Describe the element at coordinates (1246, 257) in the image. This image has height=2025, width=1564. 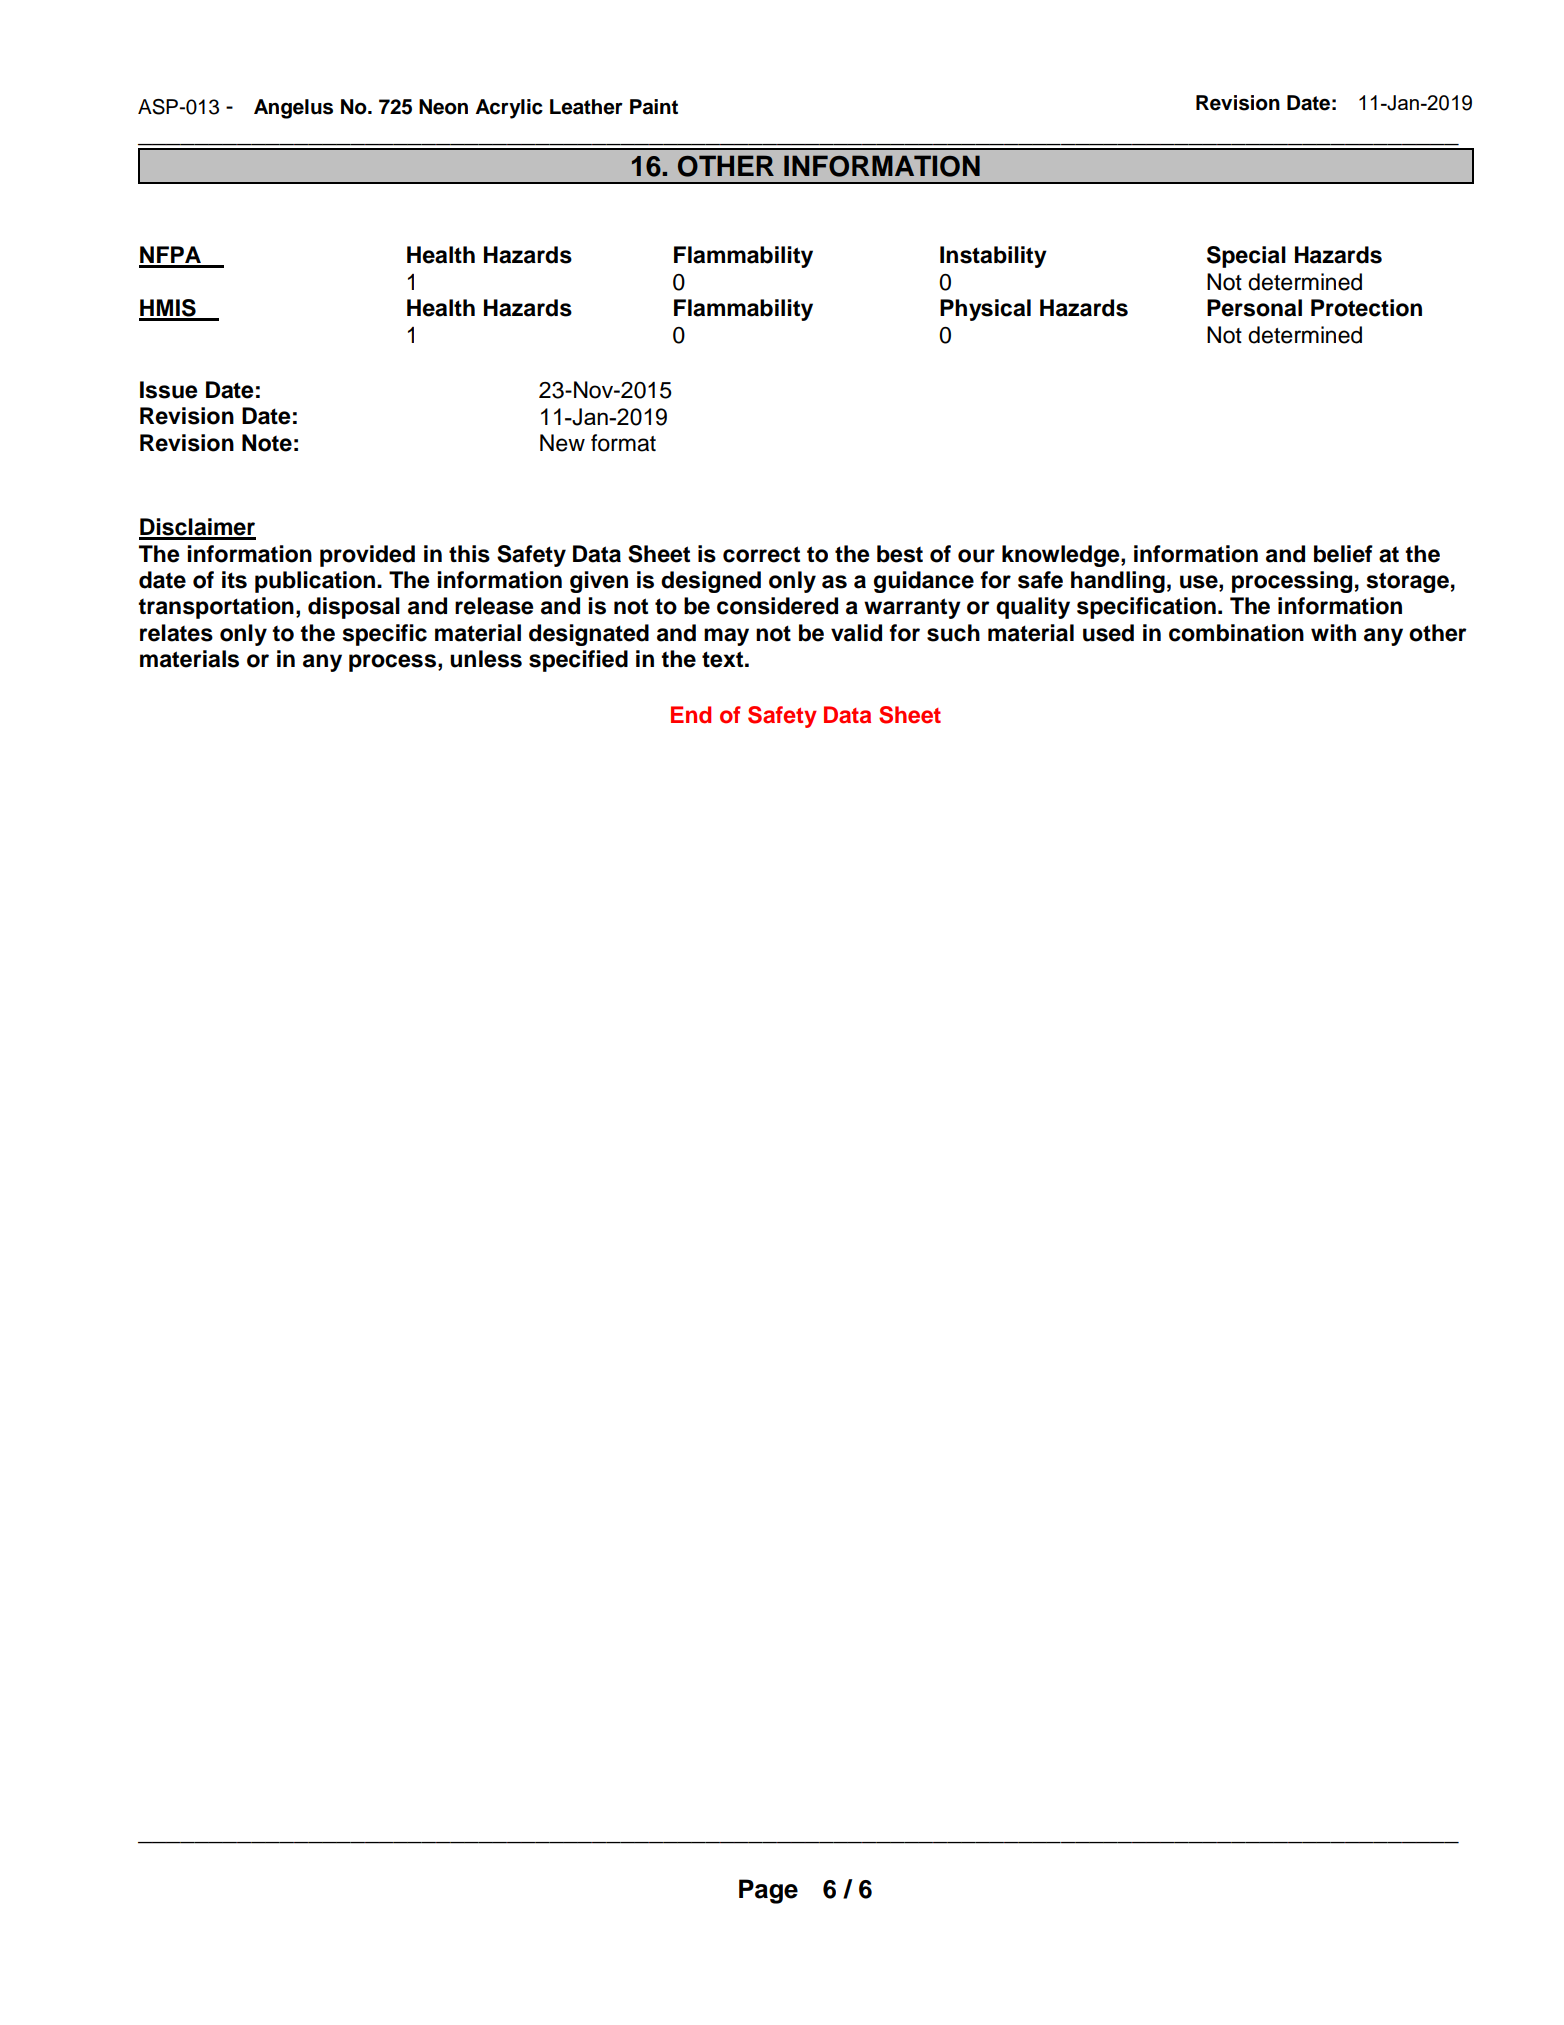
I see `Special` at that location.
